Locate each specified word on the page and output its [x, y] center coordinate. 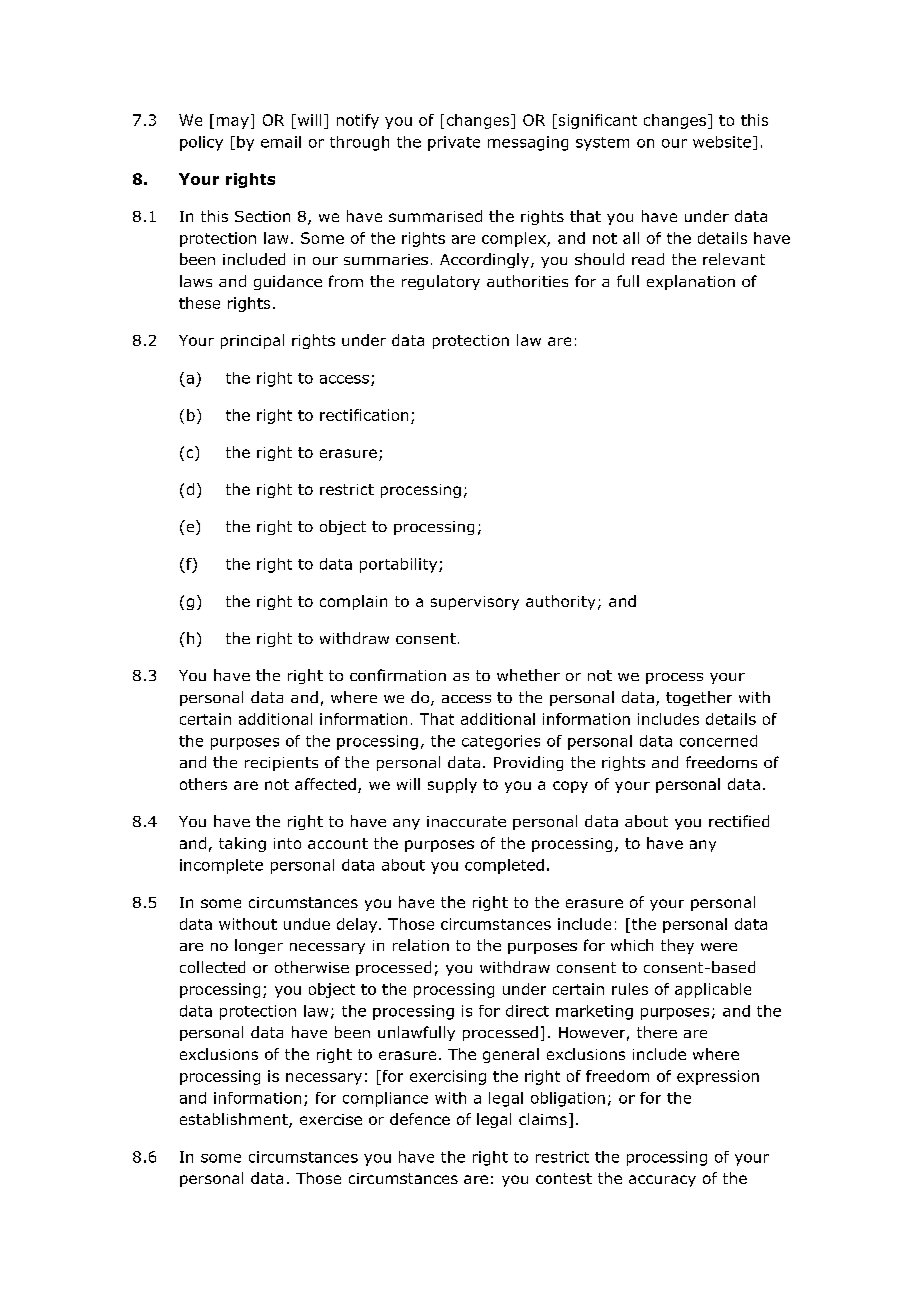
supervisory [475, 603]
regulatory [441, 282]
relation [421, 945]
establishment [235, 1120]
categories [501, 742]
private [454, 143]
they [677, 946]
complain [353, 602]
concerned [718, 741]
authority [560, 602]
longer [259, 946]
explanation [691, 282]
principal [252, 341]
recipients [281, 764]
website [722, 142]
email [281, 142]
